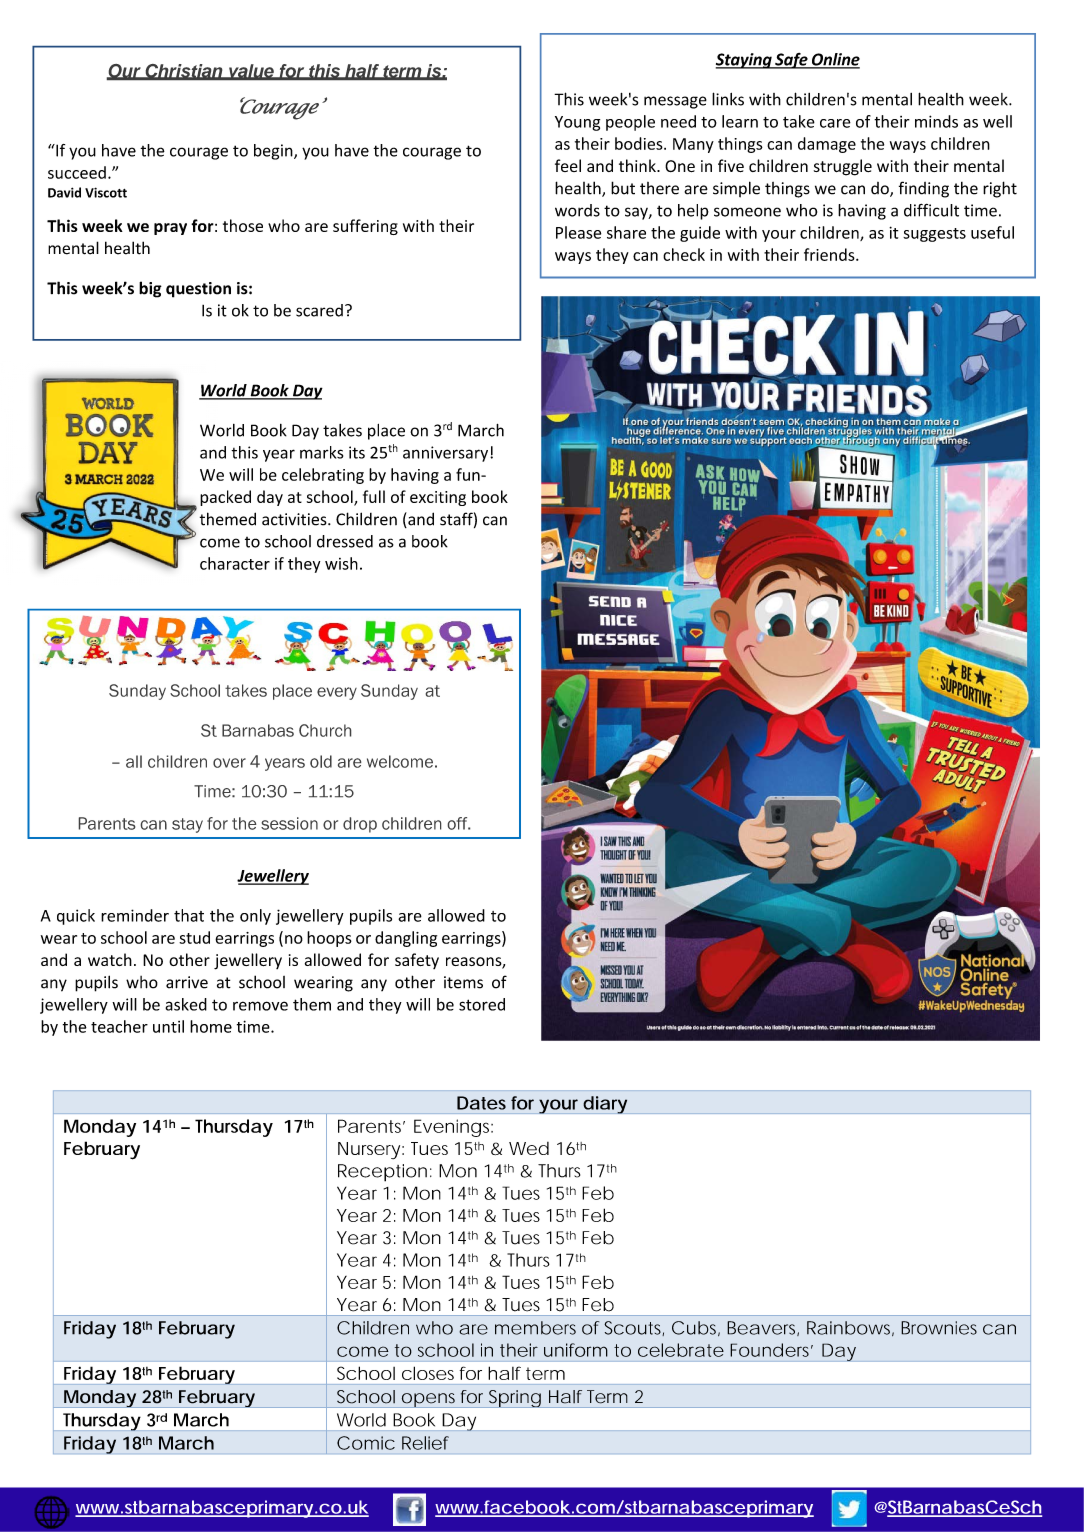  Describe the element at coordinates (235, 563) in the screenshot. I see `character` at that location.
